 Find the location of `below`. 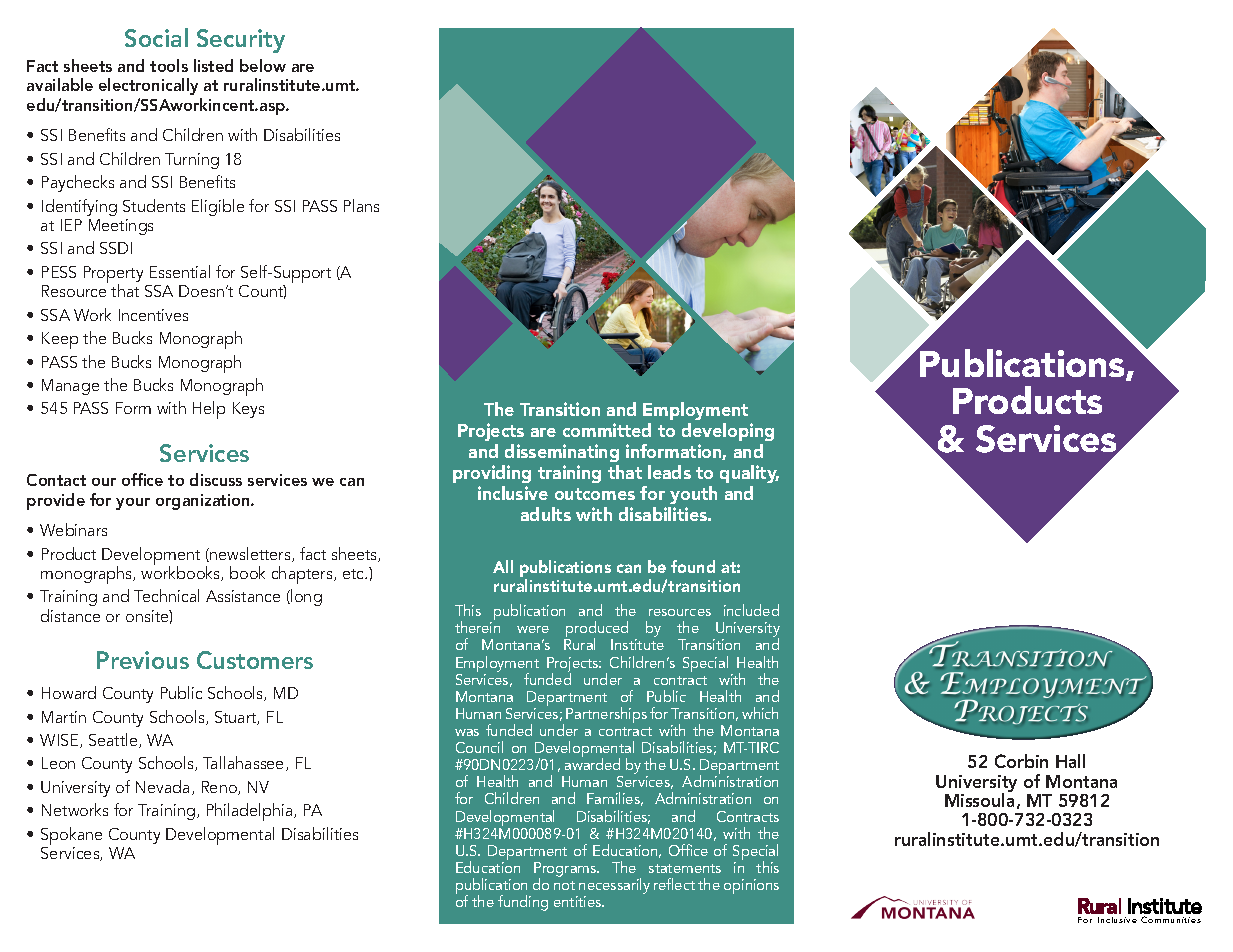

below is located at coordinates (263, 65).
